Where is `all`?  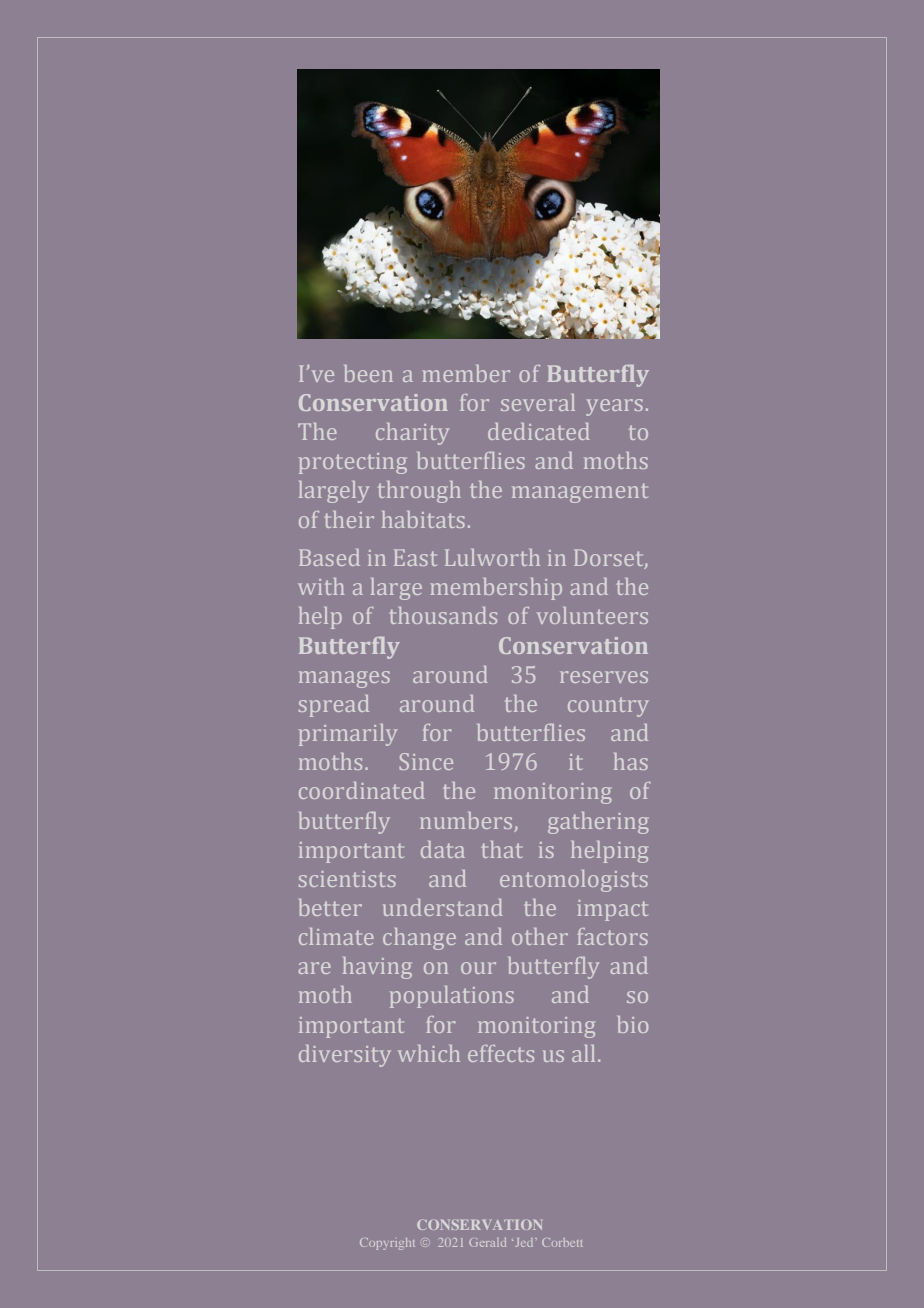
all is located at coordinates (583, 1053).
